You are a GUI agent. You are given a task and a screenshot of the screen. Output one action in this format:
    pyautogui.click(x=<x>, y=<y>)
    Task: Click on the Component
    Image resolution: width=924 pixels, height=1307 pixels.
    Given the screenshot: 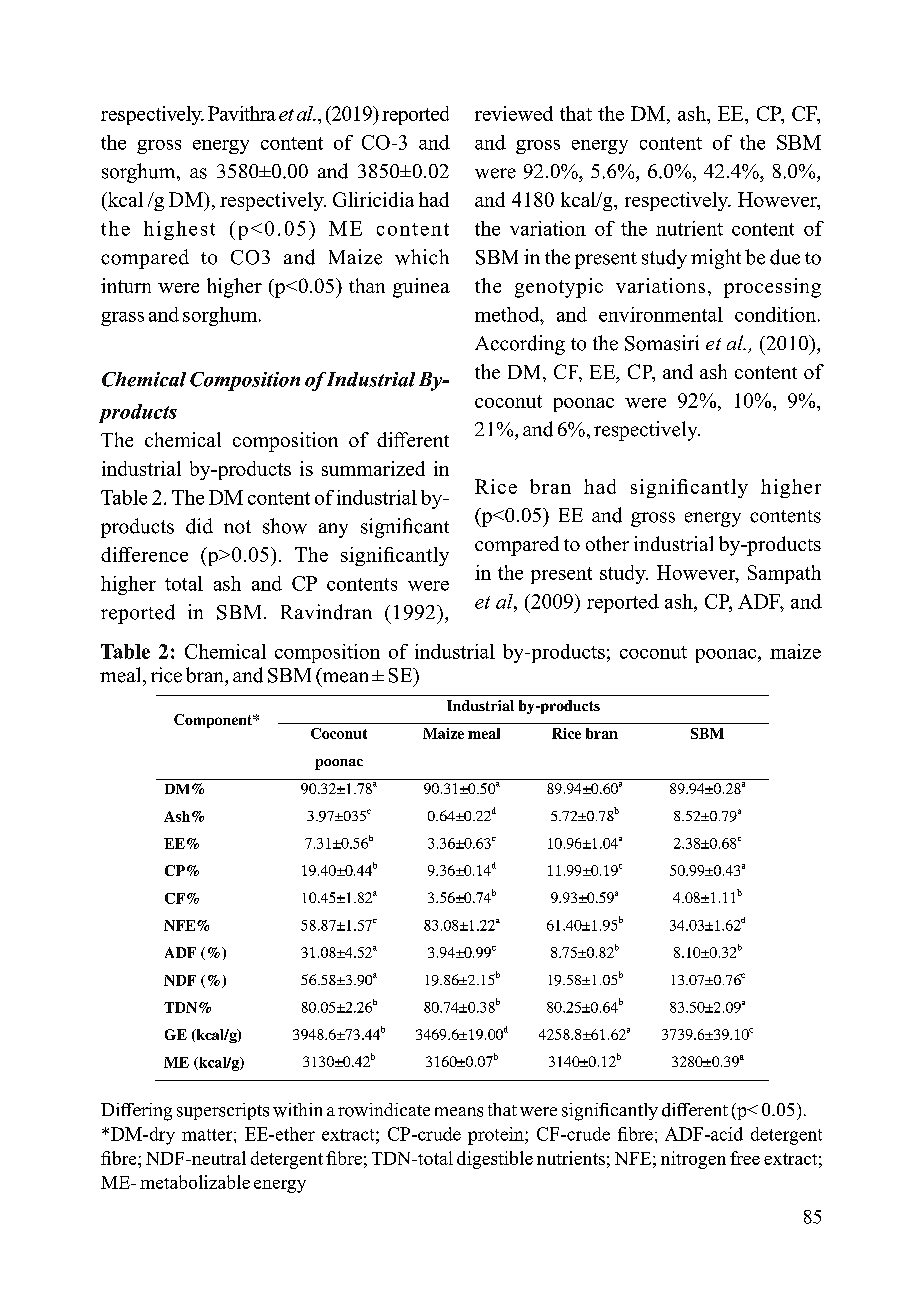 What is the action you would take?
    pyautogui.click(x=214, y=721)
